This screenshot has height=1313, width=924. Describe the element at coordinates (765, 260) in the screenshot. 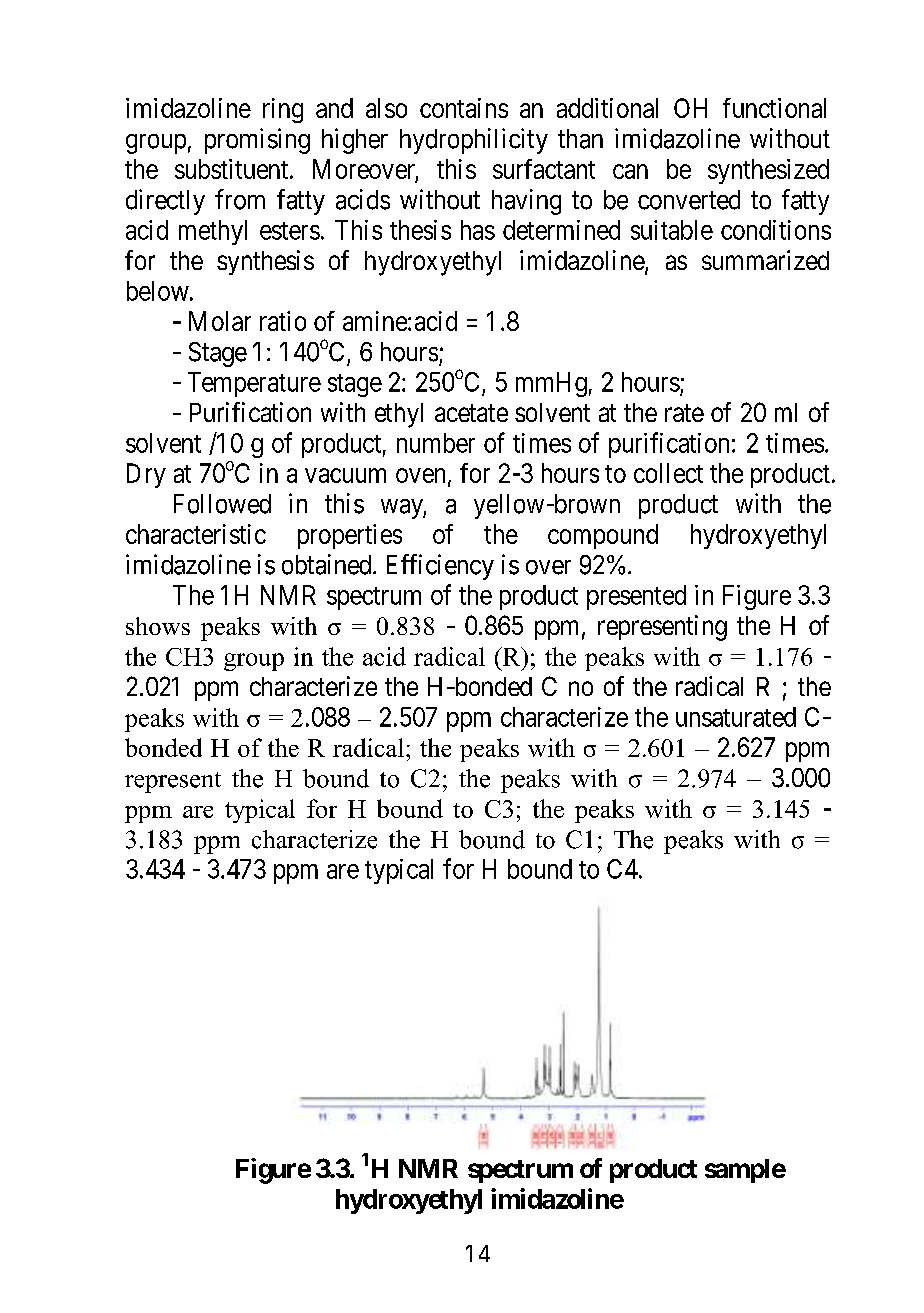

I see `summarized` at that location.
